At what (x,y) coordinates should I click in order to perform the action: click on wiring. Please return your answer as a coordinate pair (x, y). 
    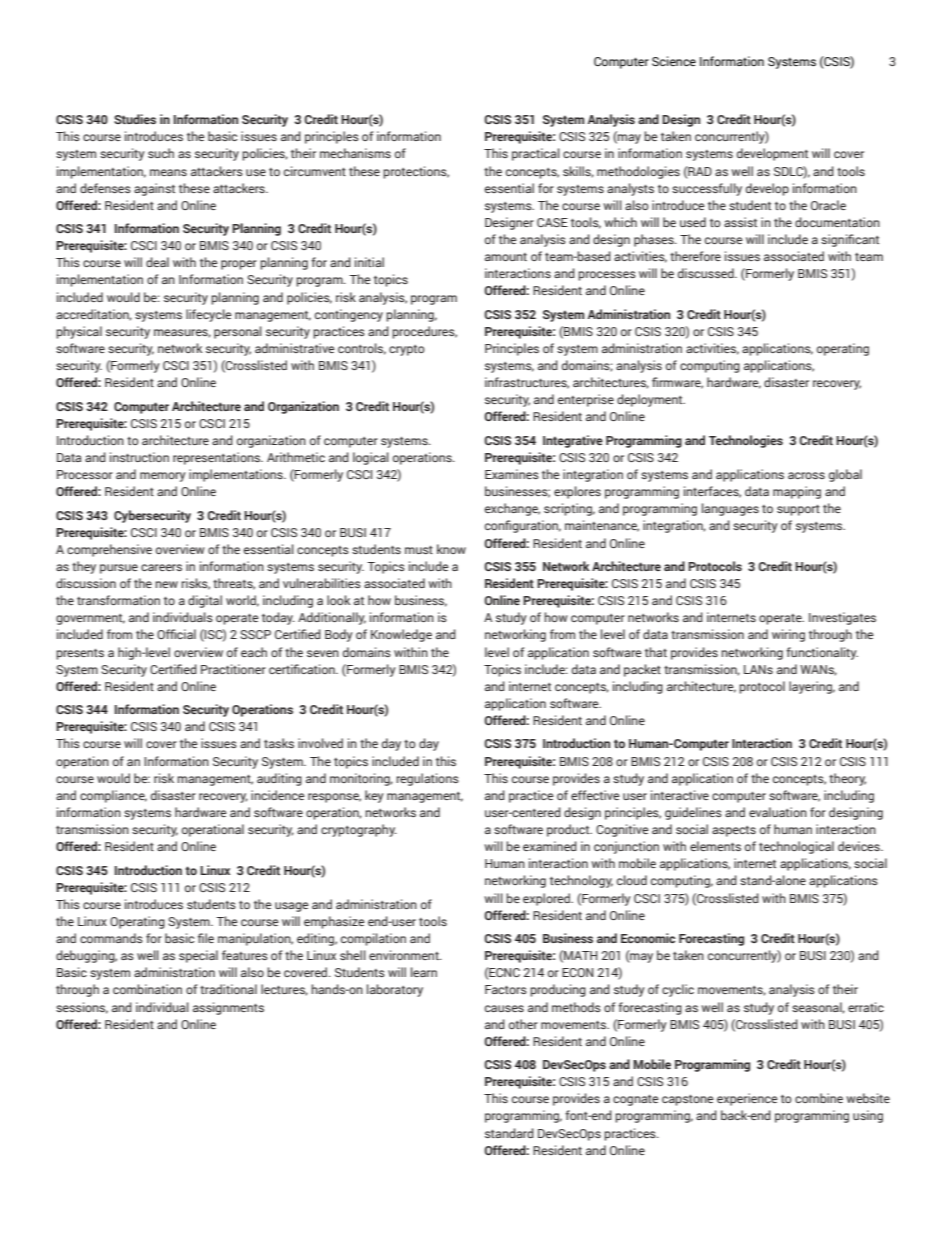
    Looking at the image, I should click on (788, 635).
